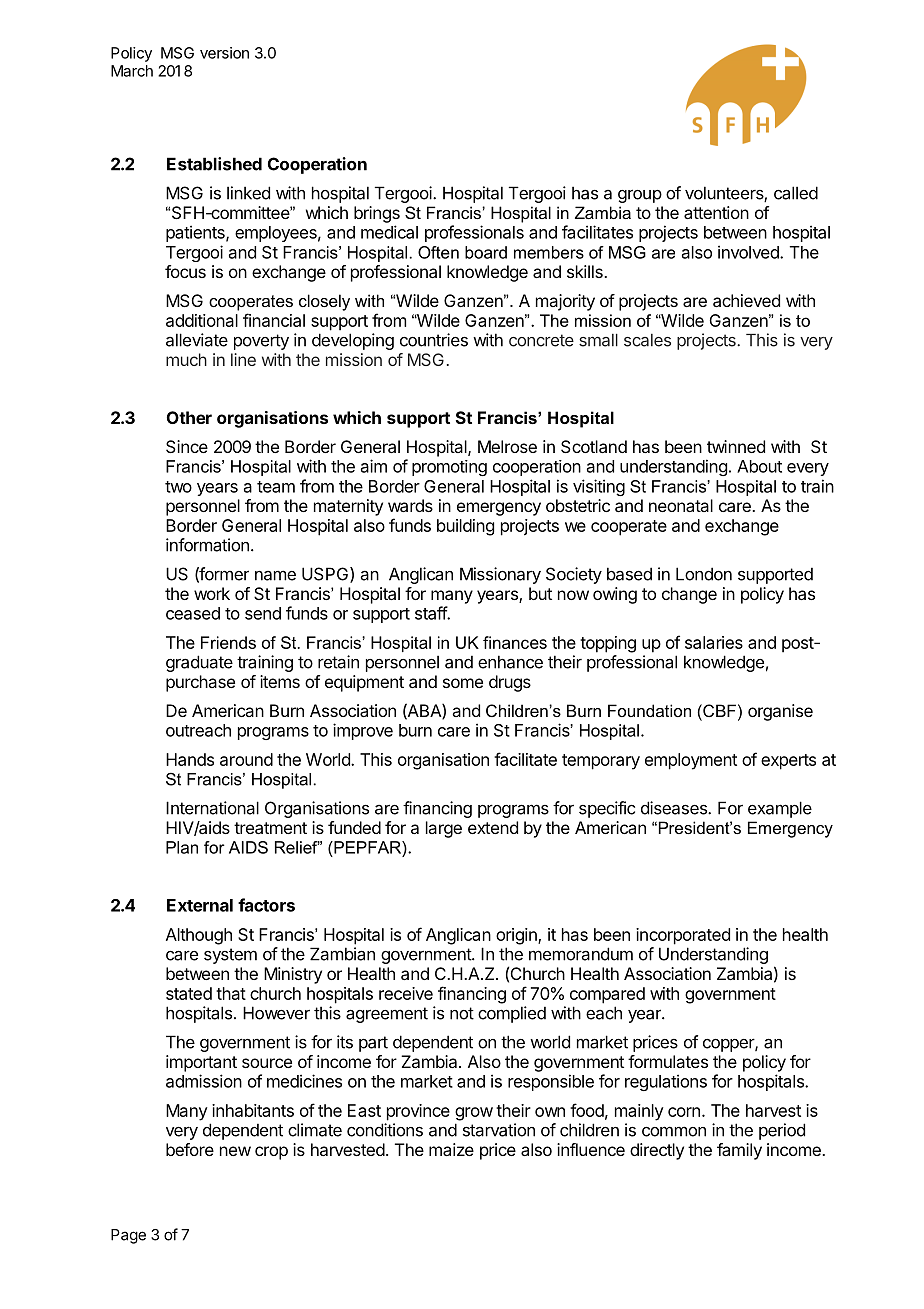 This screenshot has width=924, height=1309. I want to click on some, so click(463, 683).
